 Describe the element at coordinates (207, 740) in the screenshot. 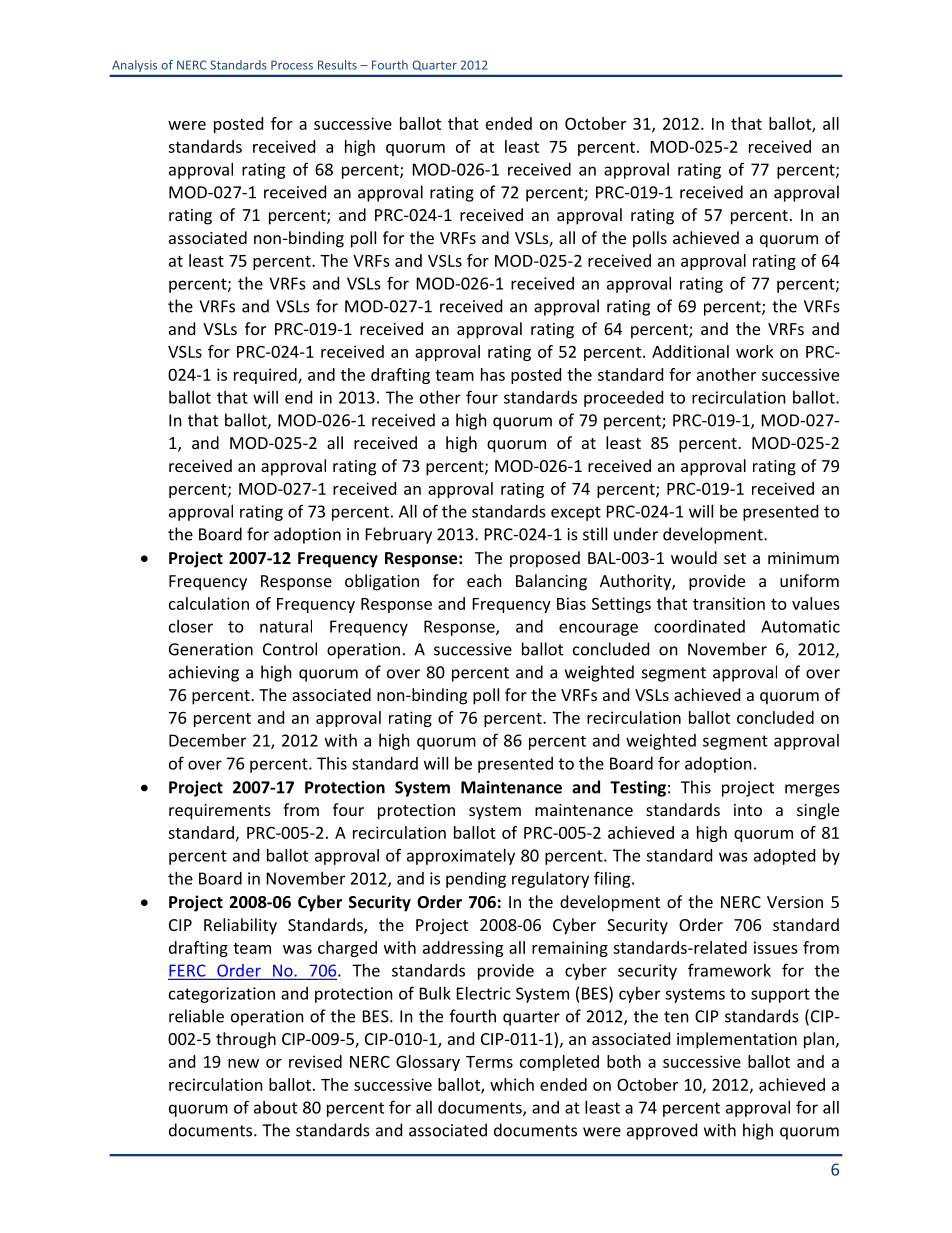

I see `December` at that location.
